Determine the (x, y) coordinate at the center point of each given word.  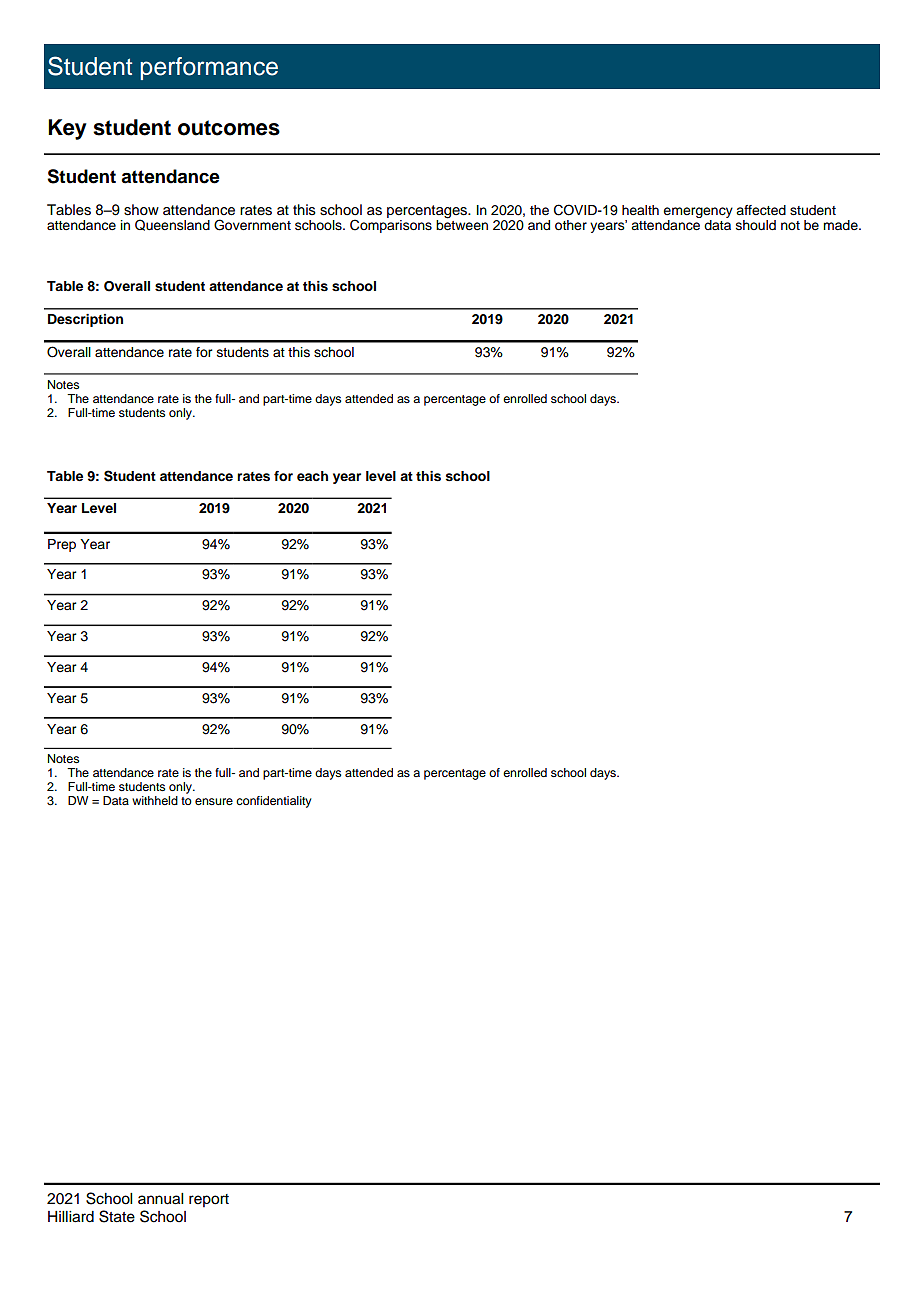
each (312, 476)
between (462, 224)
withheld (155, 800)
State (117, 1216)
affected (761, 210)
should (756, 225)
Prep (62, 545)
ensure (214, 801)
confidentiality (274, 802)
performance (209, 68)
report (209, 1200)
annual (160, 1199)
